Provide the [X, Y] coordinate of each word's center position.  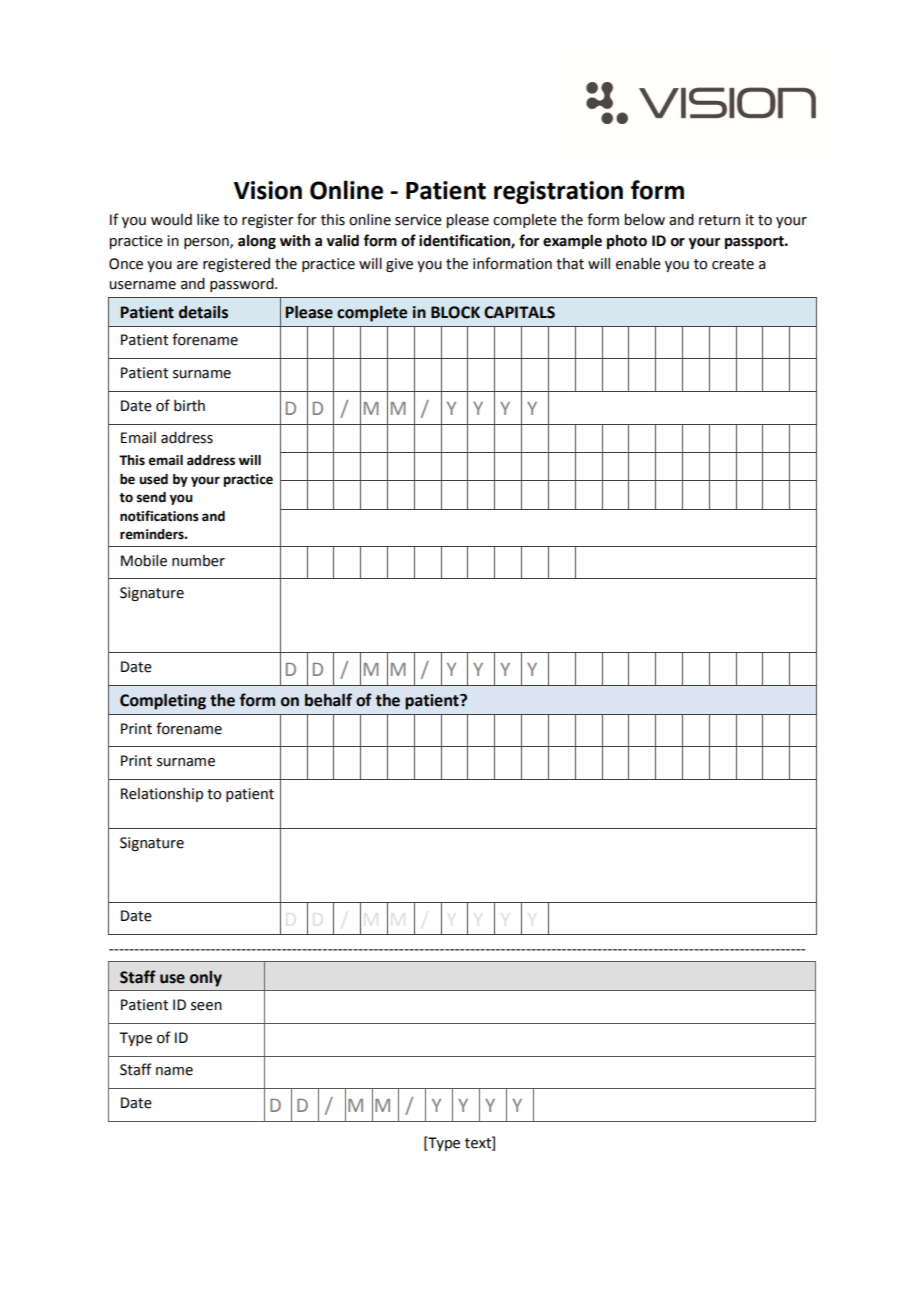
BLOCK [455, 312]
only [206, 979]
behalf [328, 700]
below [644, 220]
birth [189, 406]
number [198, 561]
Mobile [144, 561]
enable [638, 264]
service [418, 220]
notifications [159, 516]
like [208, 220]
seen [206, 1006]
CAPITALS [519, 312]
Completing [163, 702]
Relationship [162, 795]
